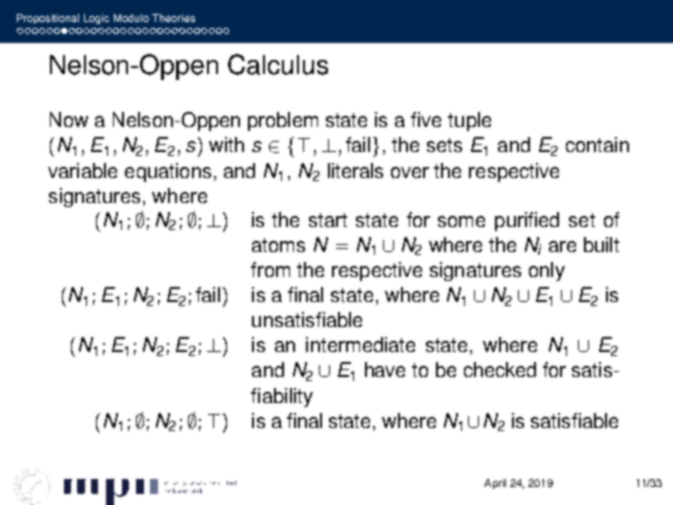  I want to click on tuple, so click(469, 121).
